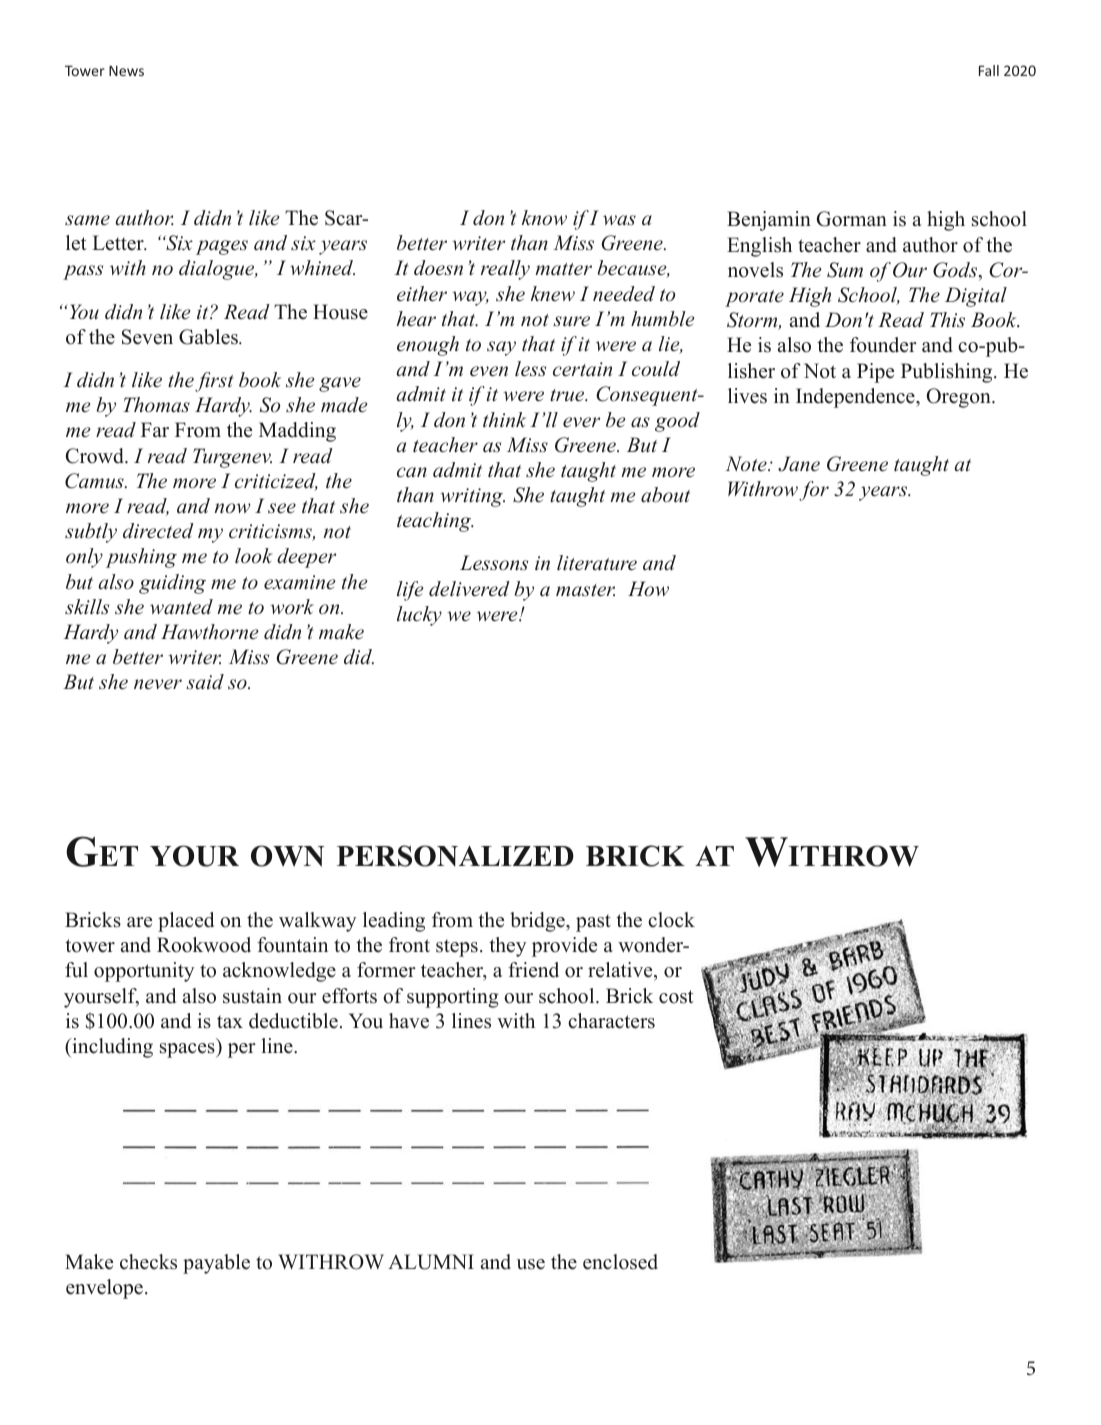  What do you see at coordinates (205, 682) in the screenshot?
I see `said` at bounding box center [205, 682].
